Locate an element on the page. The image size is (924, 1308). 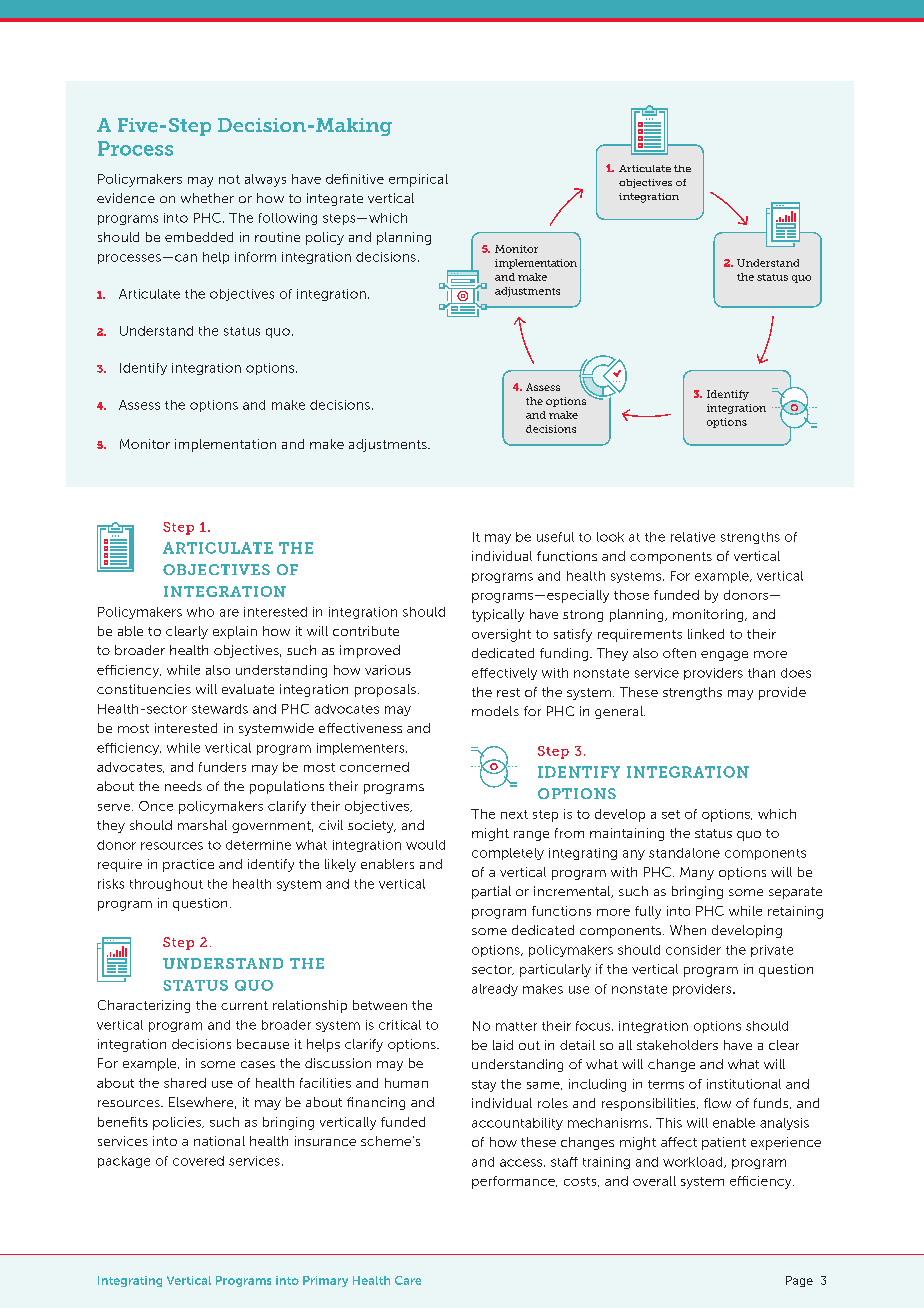
empirical is located at coordinates (418, 180).
